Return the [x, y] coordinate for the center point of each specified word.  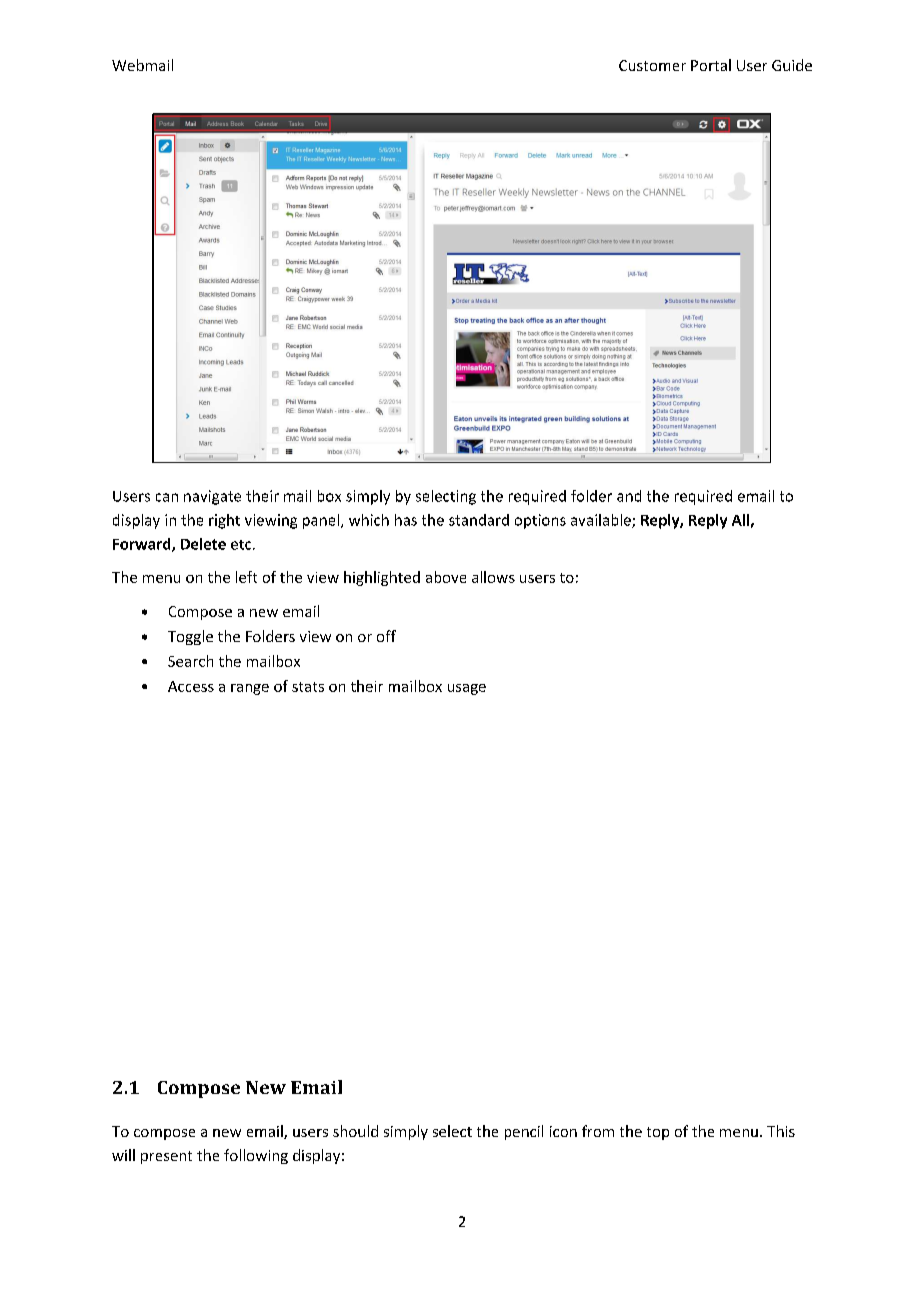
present [166, 1157]
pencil [524, 1132]
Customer [652, 65]
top [658, 1133]
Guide [792, 65]
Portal [711, 65]
